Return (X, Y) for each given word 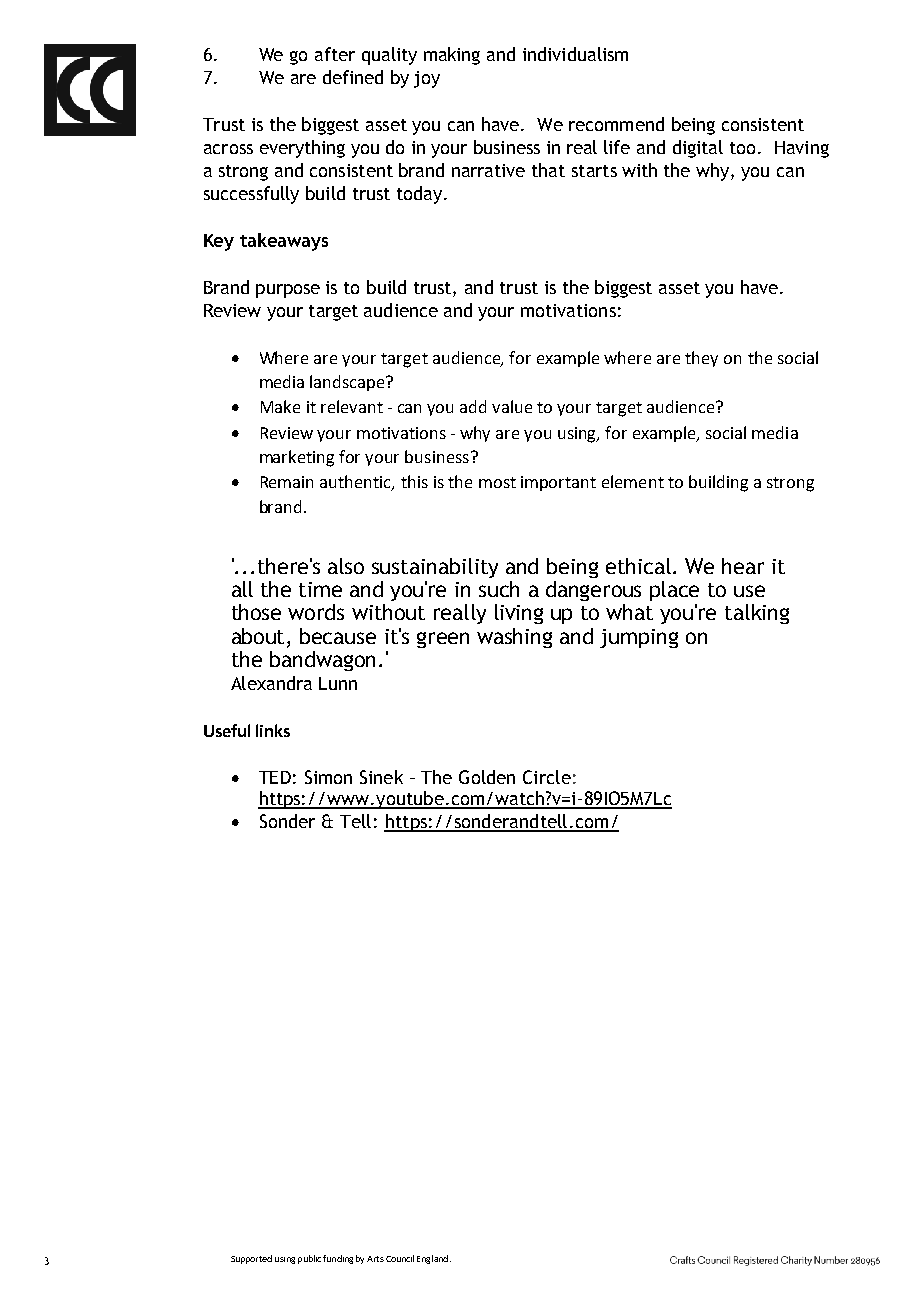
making (452, 56)
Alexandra (271, 683)
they (701, 359)
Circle (547, 777)
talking (757, 614)
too (742, 148)
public (309, 1259)
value (512, 406)
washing (514, 638)
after (335, 54)
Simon (328, 777)
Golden (487, 777)
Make (280, 406)
